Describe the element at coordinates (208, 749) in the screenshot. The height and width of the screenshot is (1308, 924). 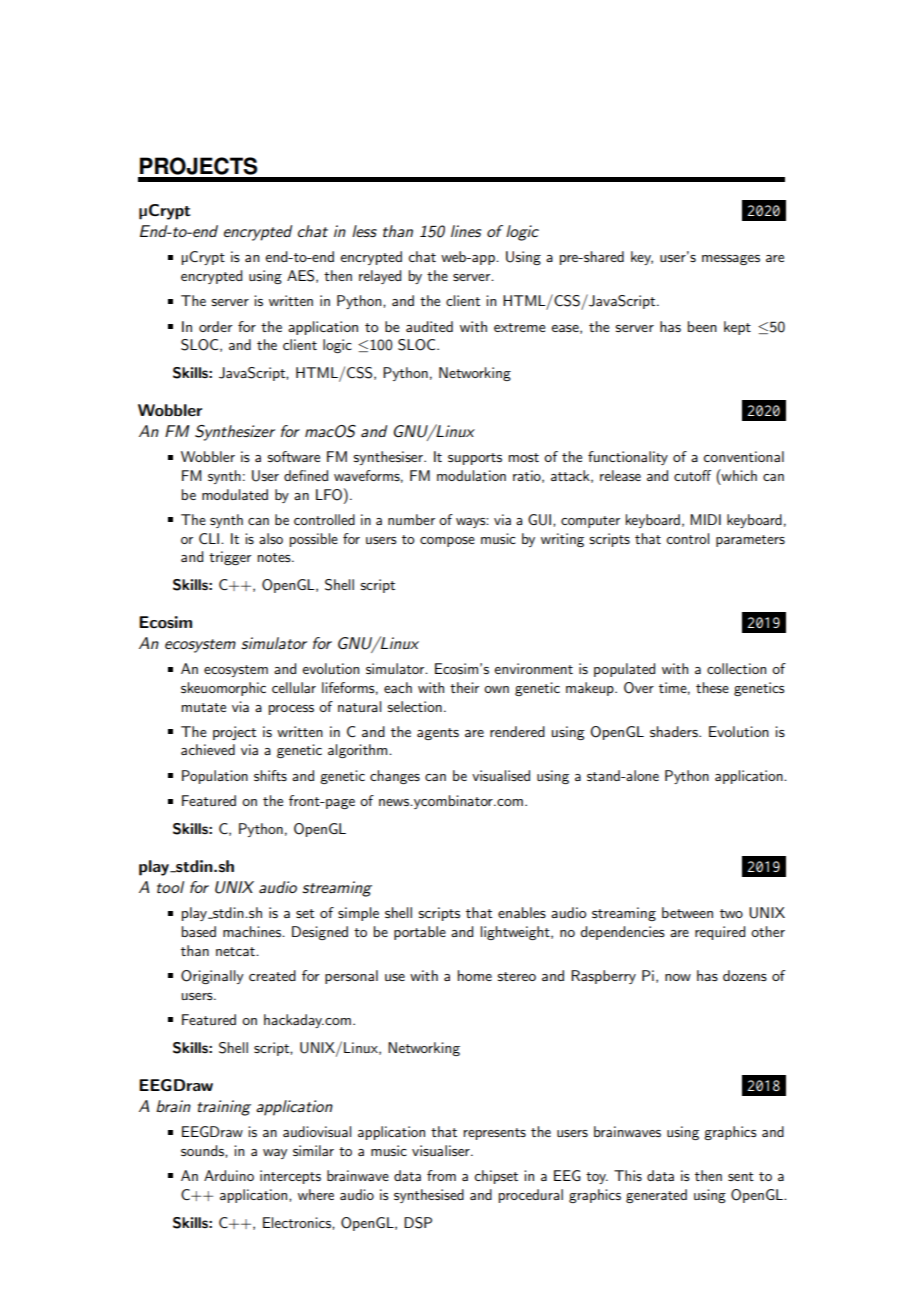
I see `achieved` at that location.
